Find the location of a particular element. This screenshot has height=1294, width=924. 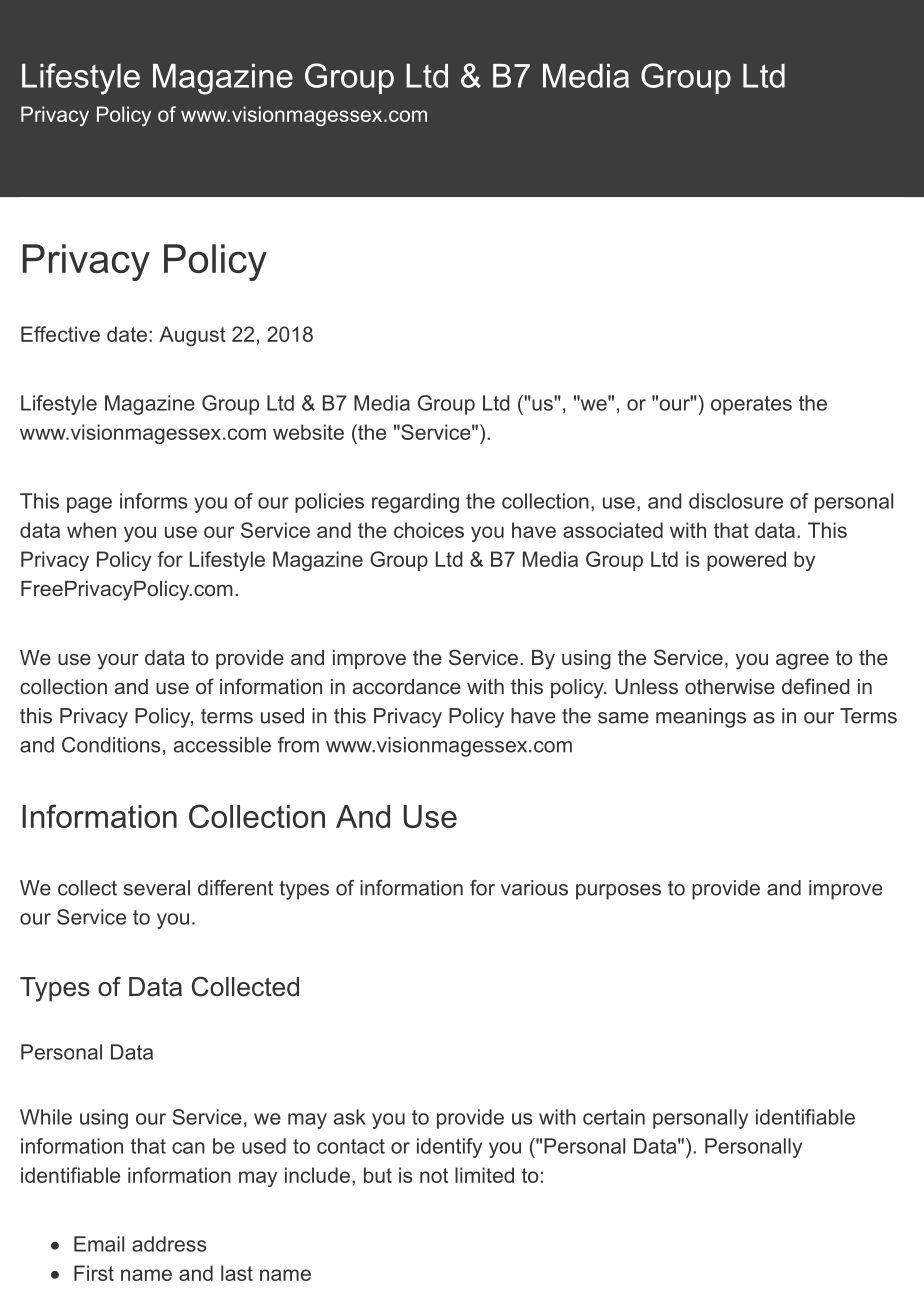

accordance is located at coordinates (407, 686).
